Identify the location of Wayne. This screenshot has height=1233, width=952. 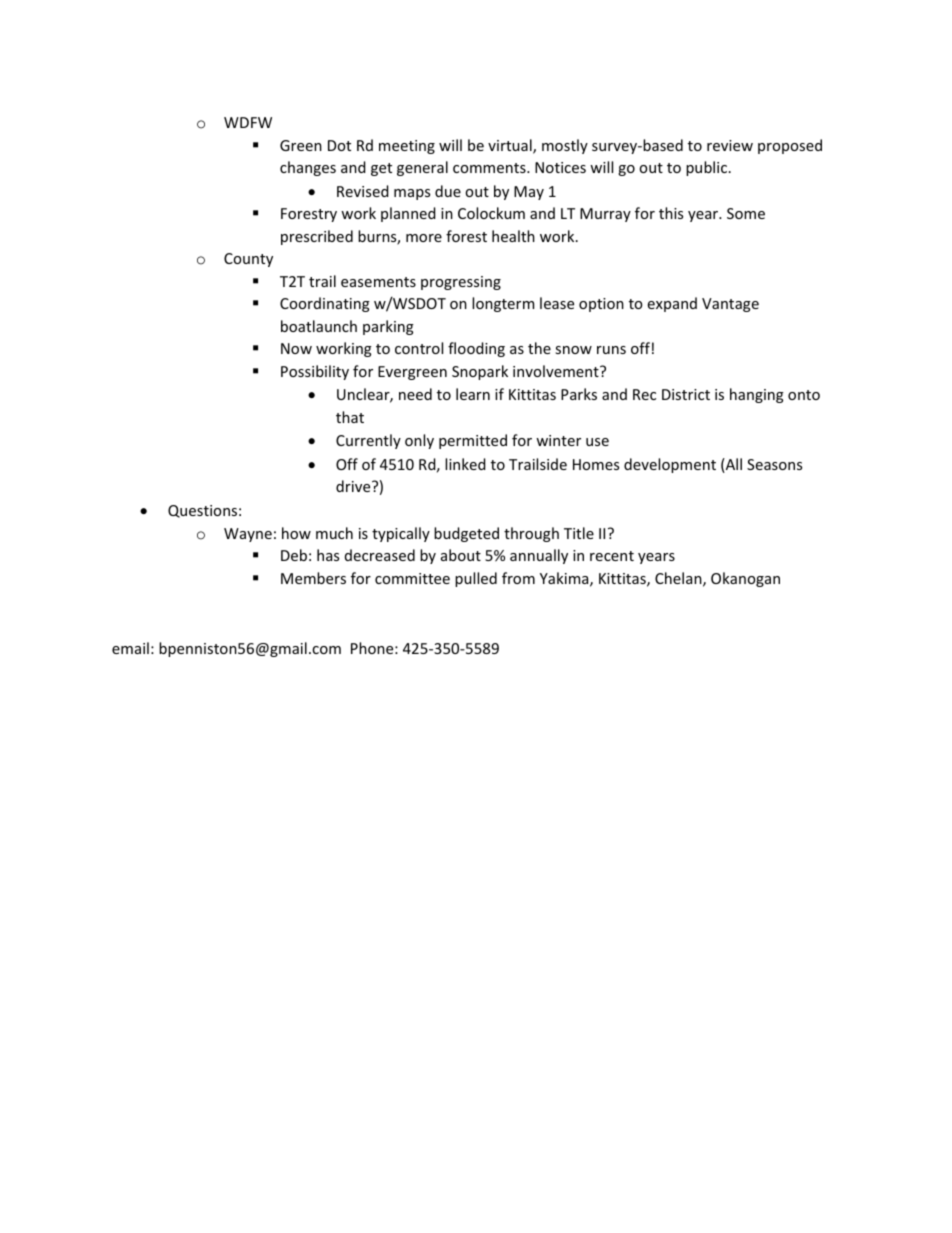
(248, 535).
